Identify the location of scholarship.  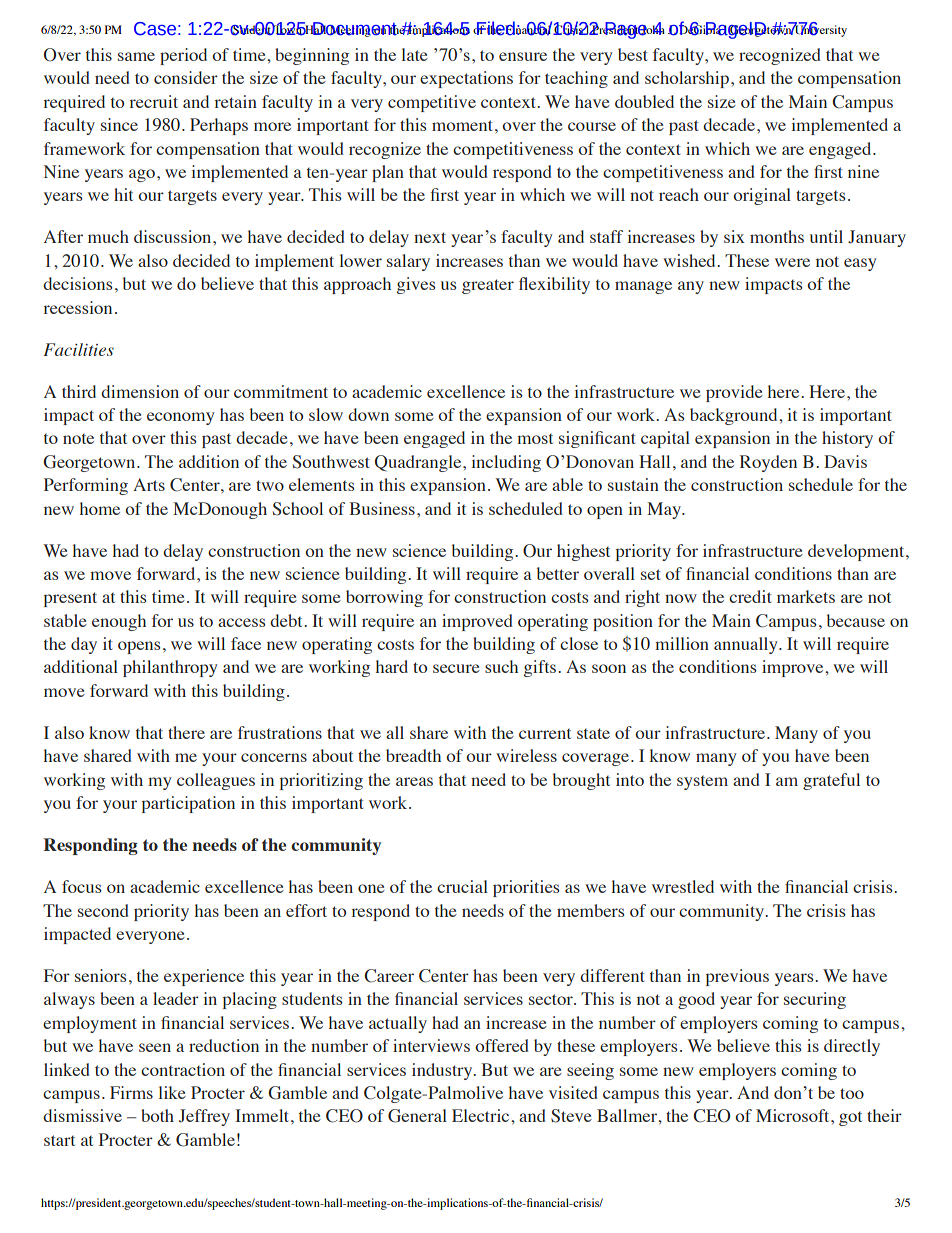
(687, 79).
